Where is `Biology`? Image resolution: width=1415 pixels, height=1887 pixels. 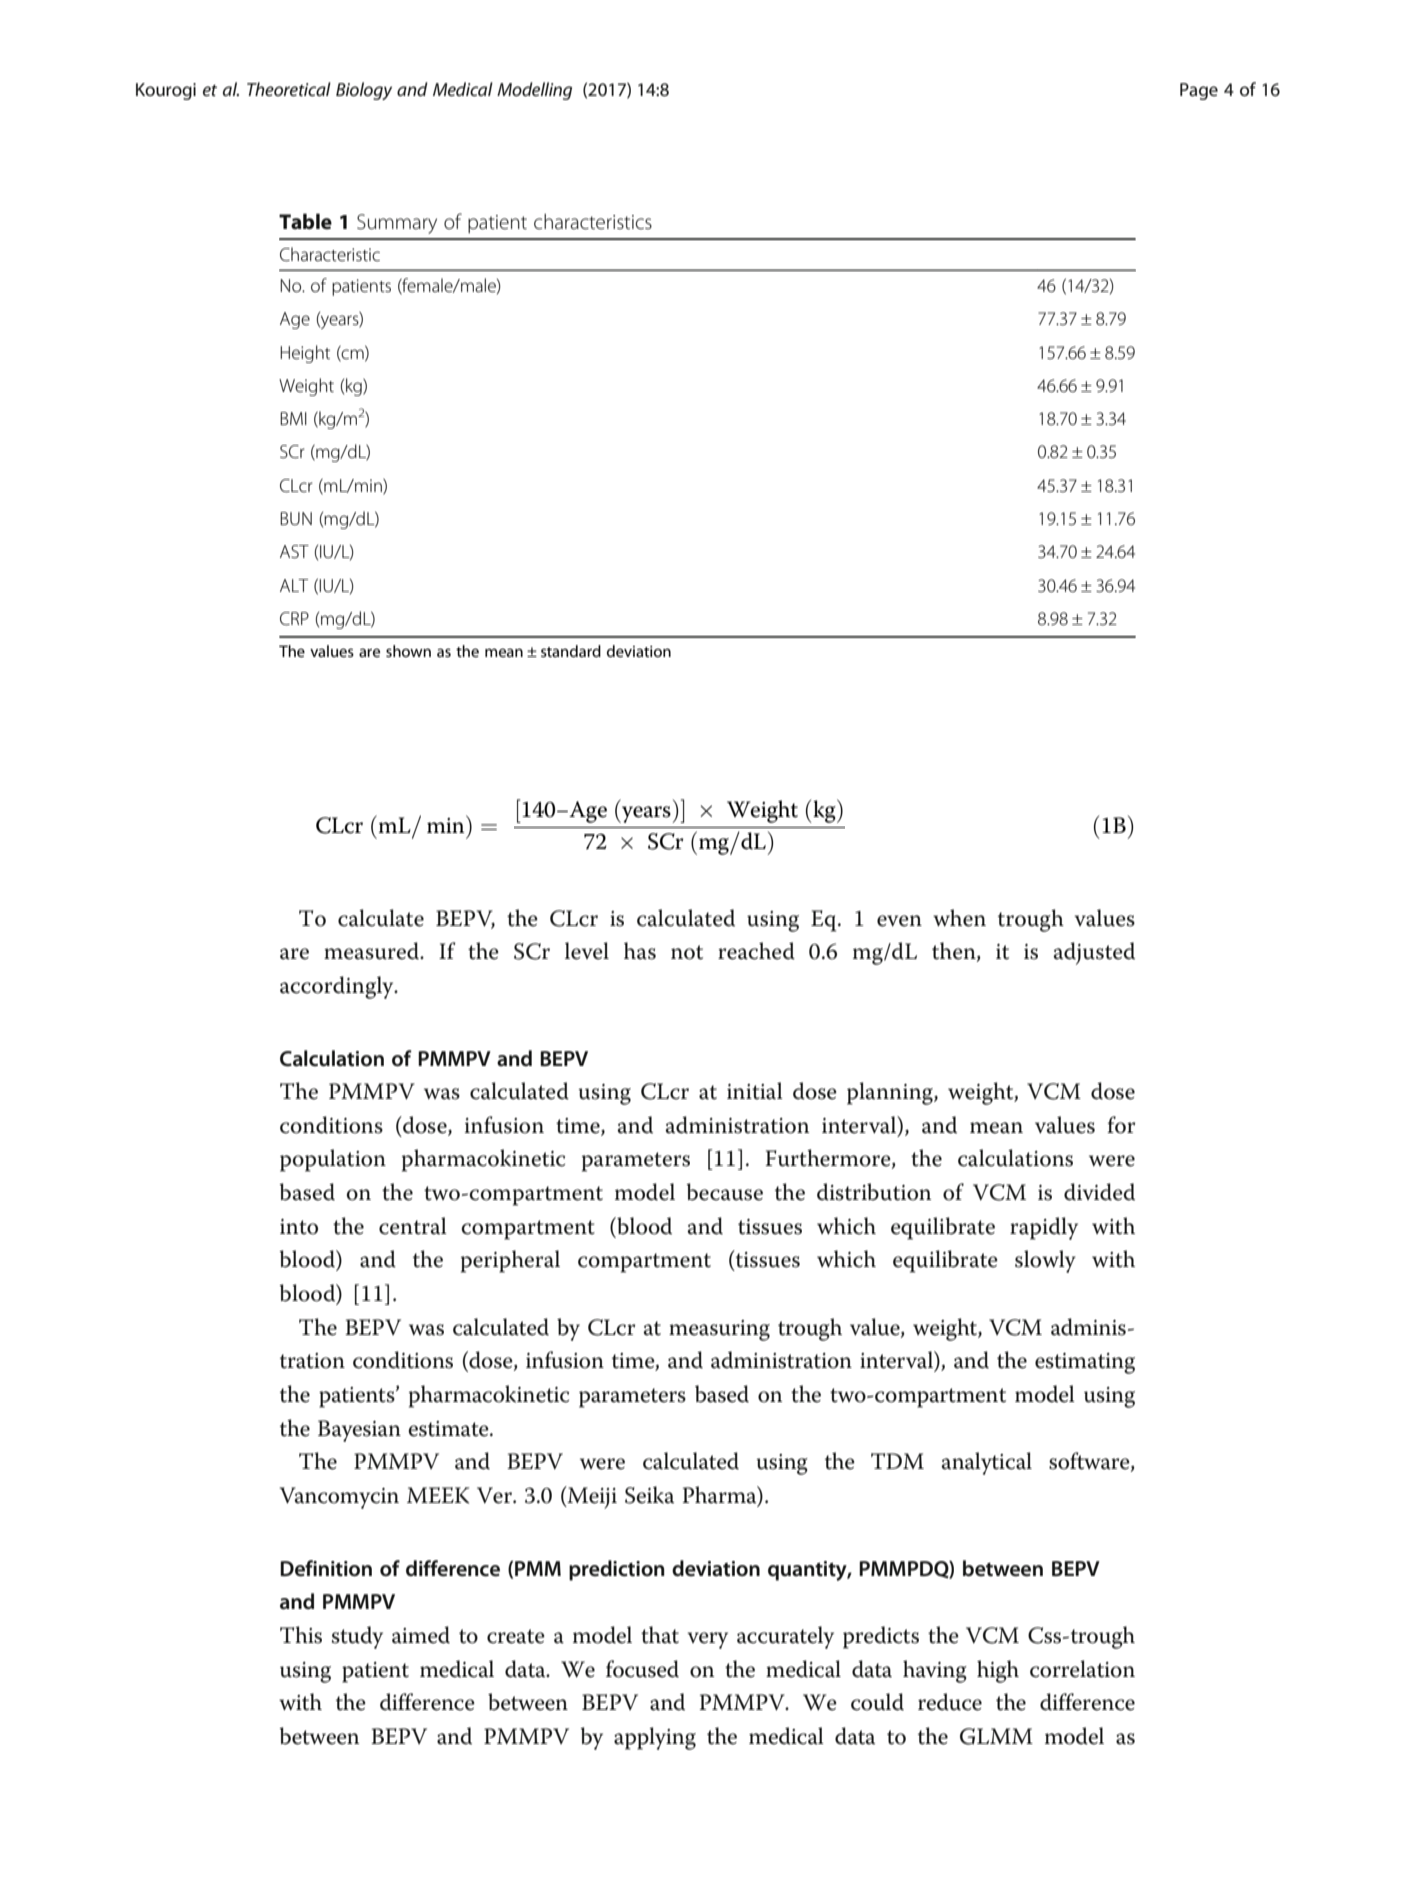
Biology is located at coordinates (364, 91).
